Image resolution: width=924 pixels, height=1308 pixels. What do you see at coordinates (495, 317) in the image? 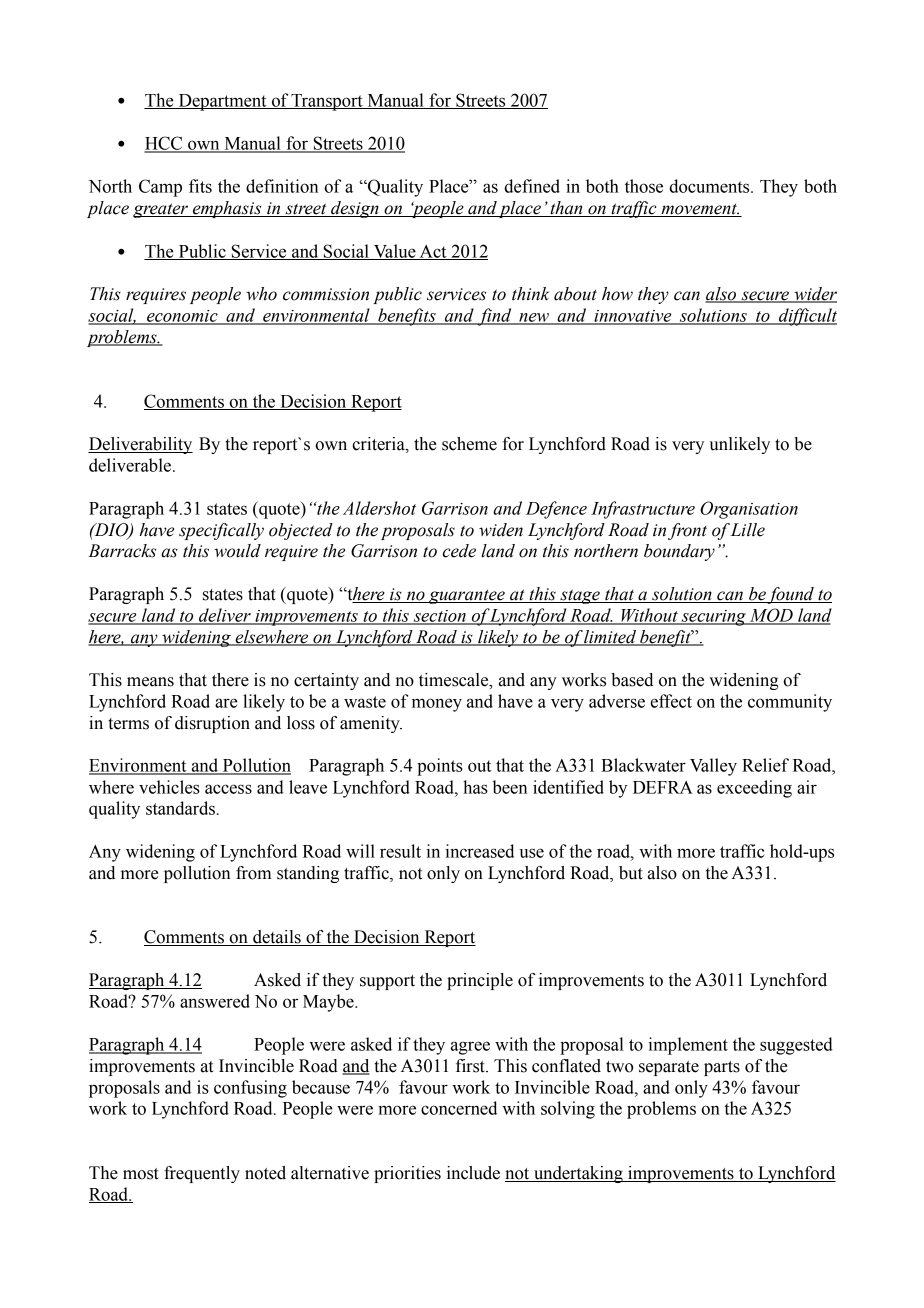
I see `find` at bounding box center [495, 317].
